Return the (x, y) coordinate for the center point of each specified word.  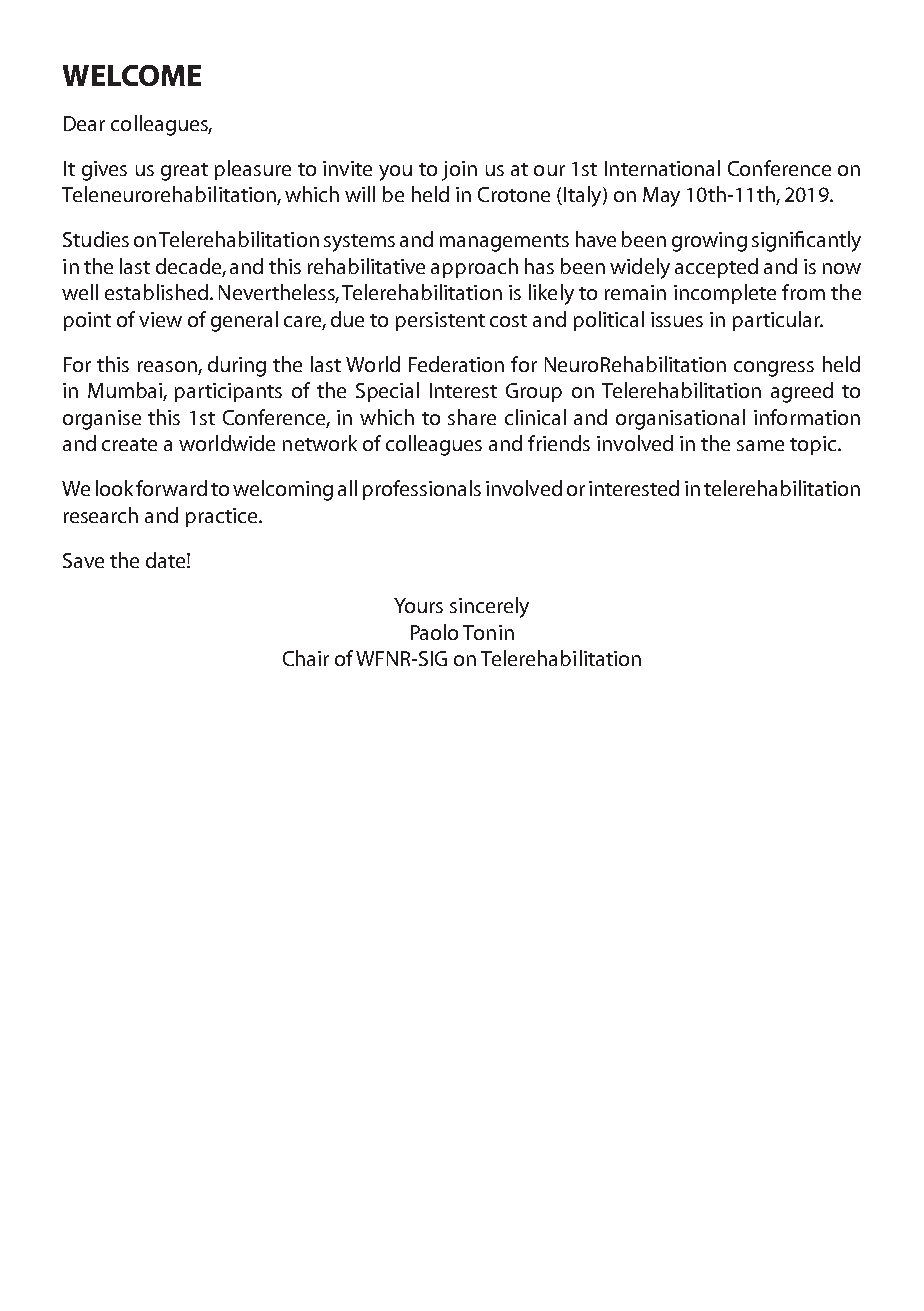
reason (168, 368)
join (459, 171)
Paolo (434, 632)
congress (774, 369)
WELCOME (132, 75)
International (662, 168)
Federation (456, 364)
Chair (306, 658)
